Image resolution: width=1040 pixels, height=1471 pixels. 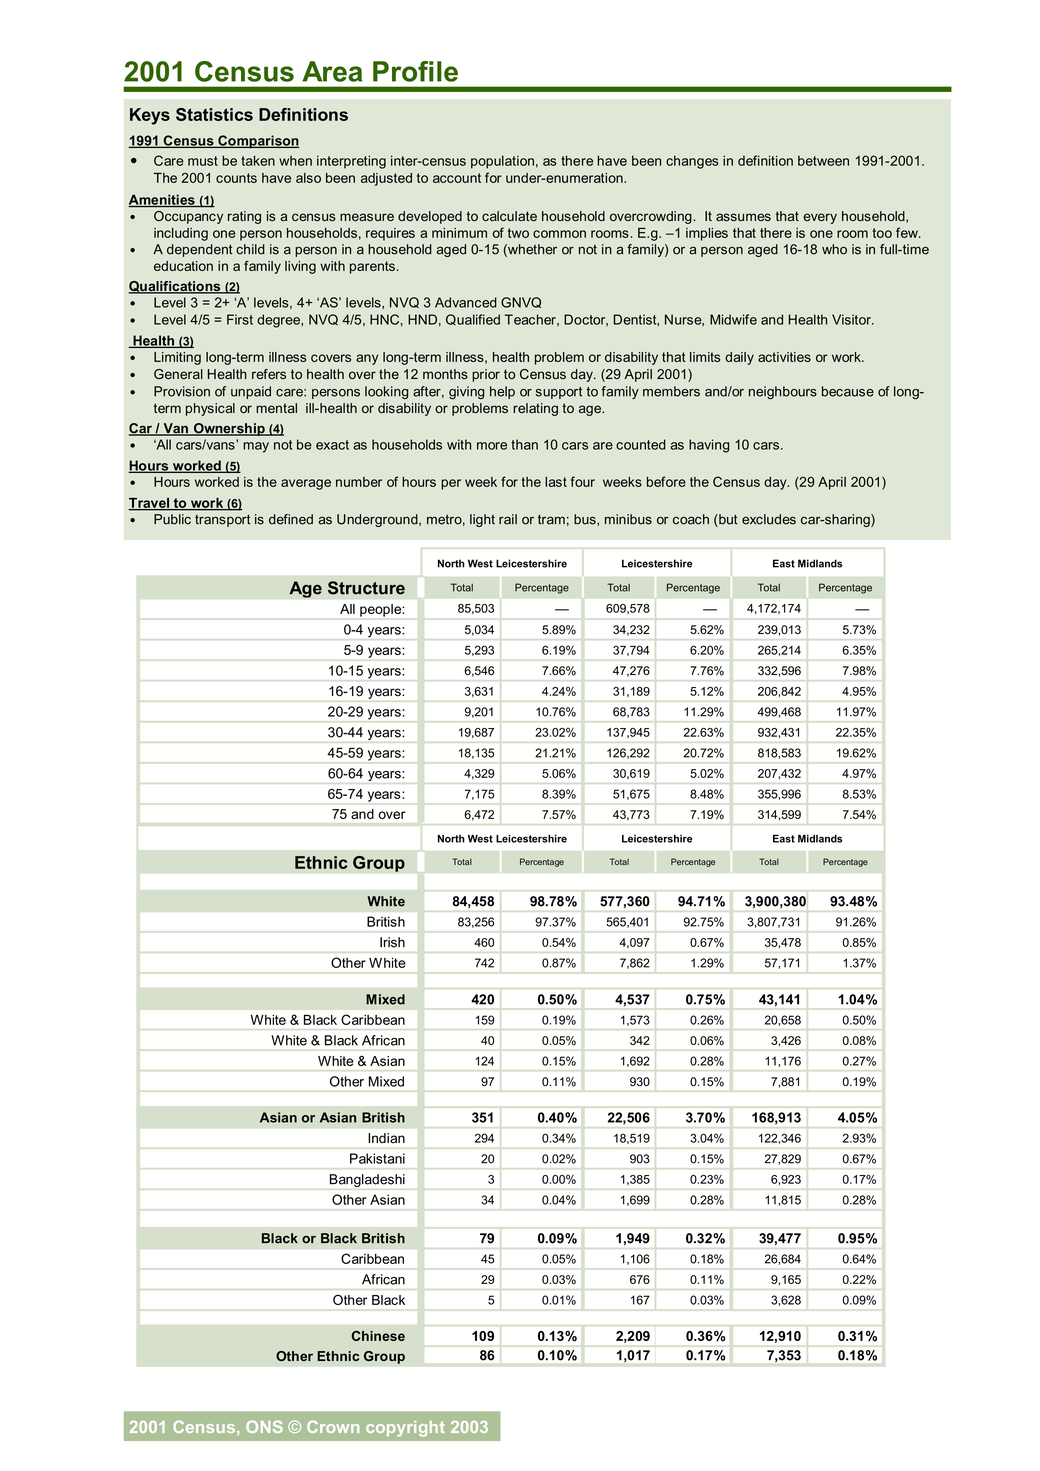 I want to click on than, so click(x=524, y=444).
